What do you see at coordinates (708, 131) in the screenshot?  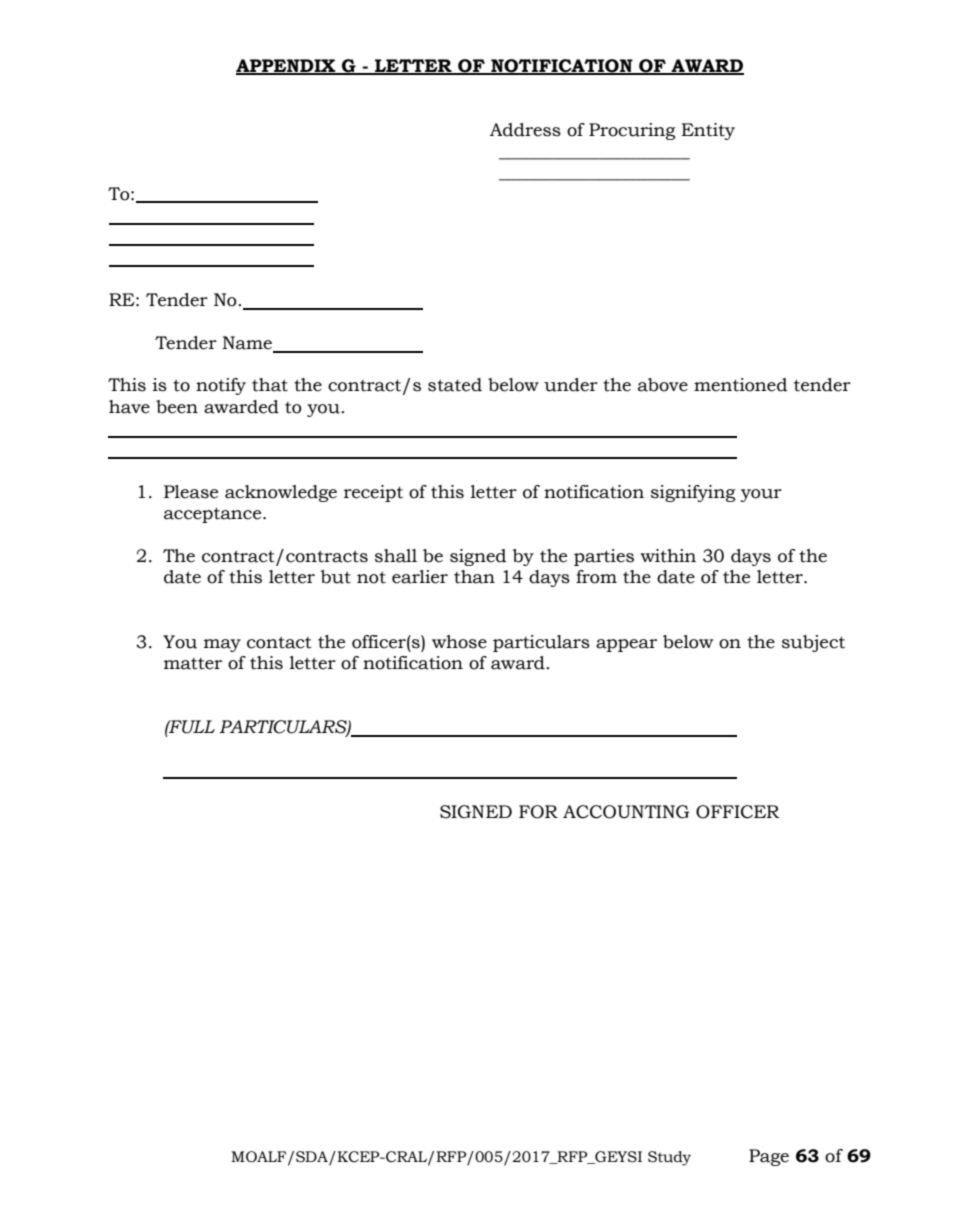 I see `Entity` at bounding box center [708, 131].
